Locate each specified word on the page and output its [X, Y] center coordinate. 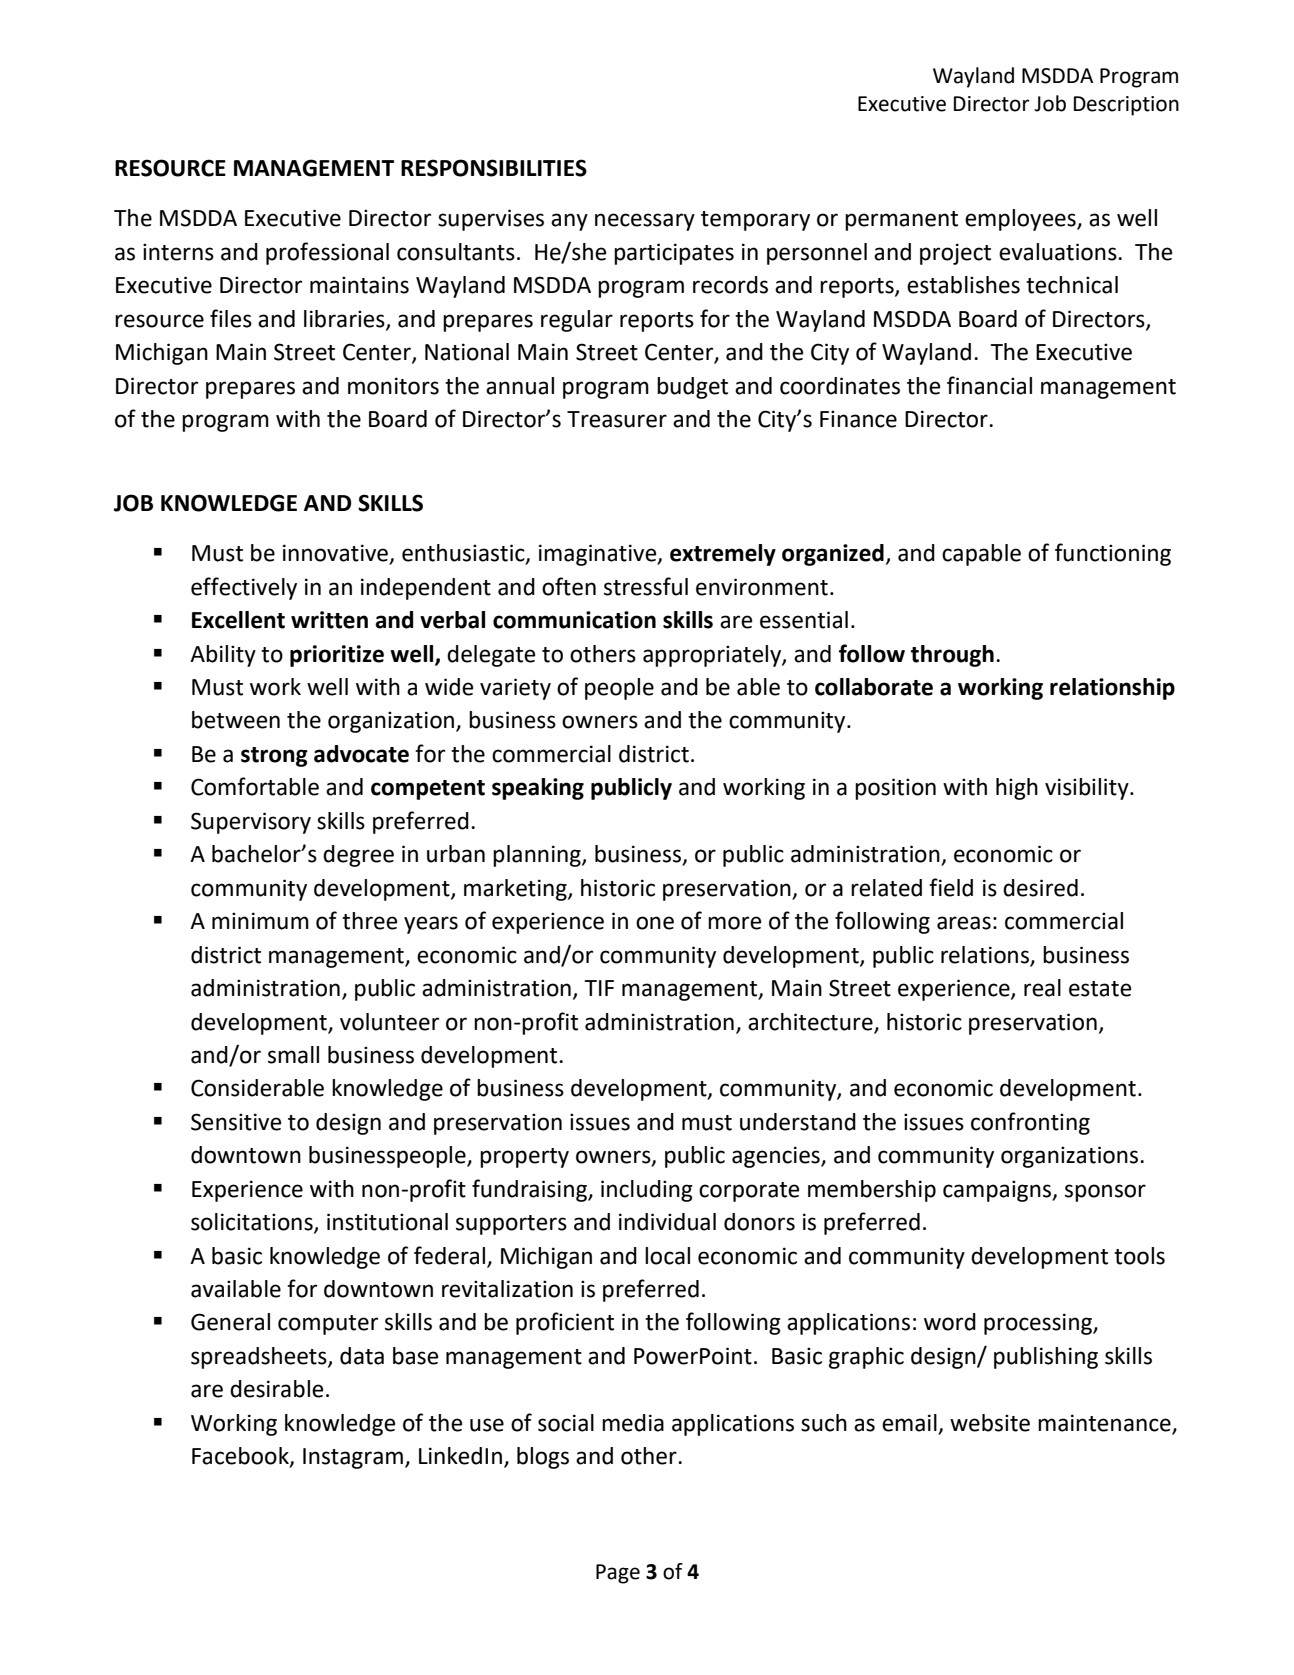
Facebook [241, 1457]
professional [327, 253]
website [990, 1423]
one [655, 923]
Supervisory [251, 823]
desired [1040, 888]
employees [1021, 220]
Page [618, 1574]
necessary [645, 222]
